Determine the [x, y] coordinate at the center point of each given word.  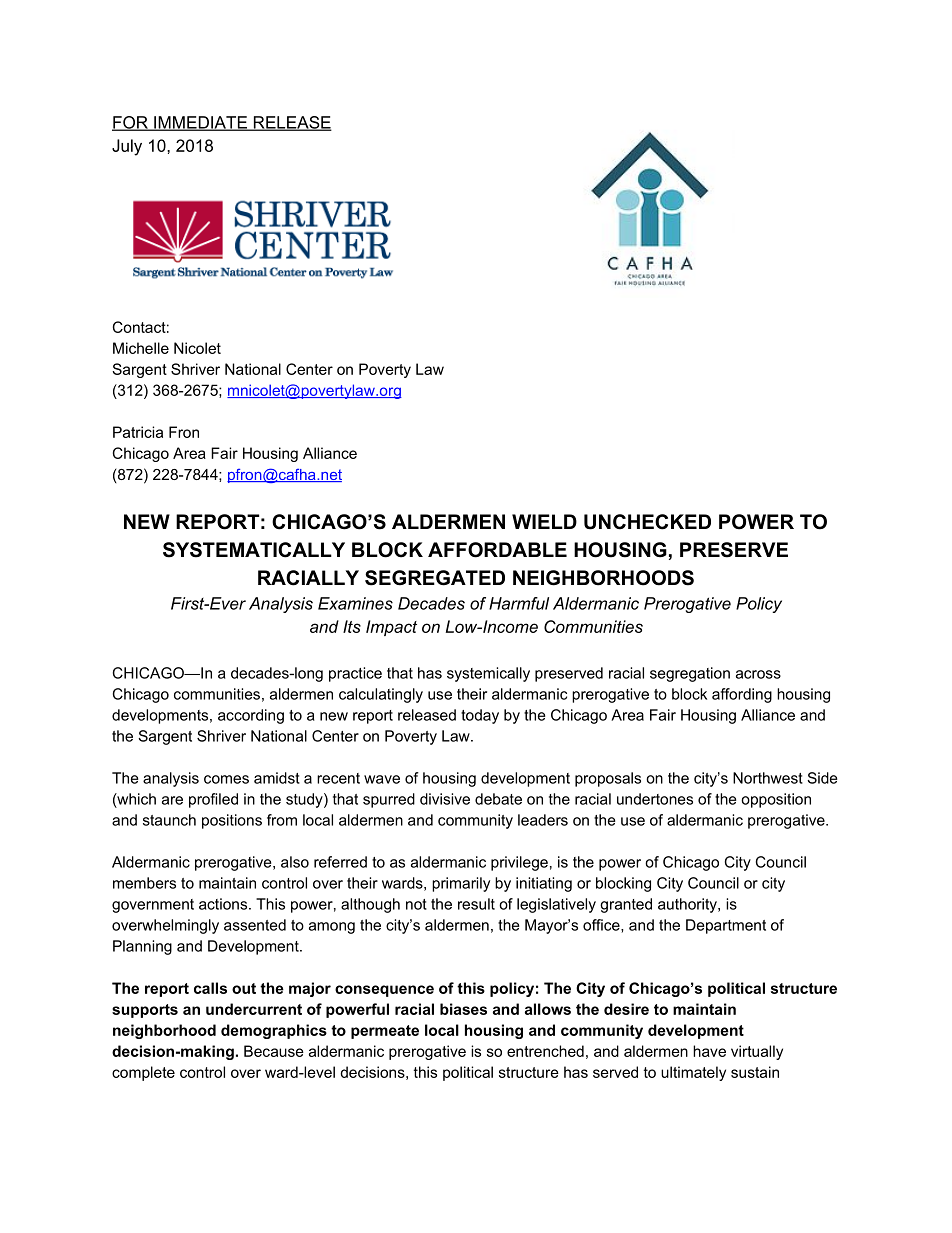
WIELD [544, 521]
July [127, 147]
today [480, 716]
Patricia [138, 432]
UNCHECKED [647, 522]
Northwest [768, 778]
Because [274, 1051]
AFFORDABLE [497, 550]
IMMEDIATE [200, 123]
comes [226, 779]
